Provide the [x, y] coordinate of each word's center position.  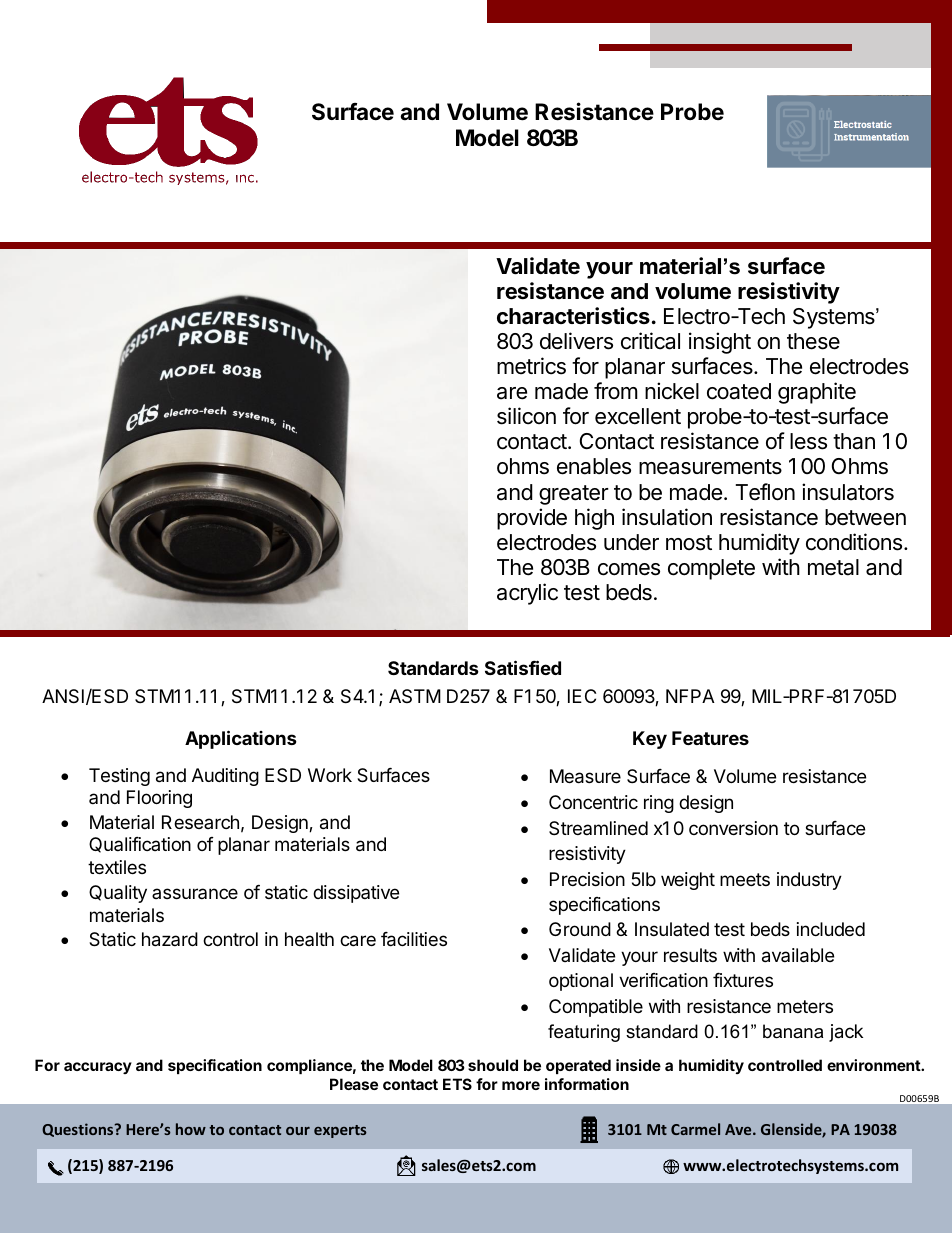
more [521, 1085]
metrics [531, 366]
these [813, 341]
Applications [241, 739]
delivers [576, 341]
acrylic [527, 594]
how [191, 1129]
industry [809, 881]
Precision [587, 879]
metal [833, 567]
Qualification [140, 845]
